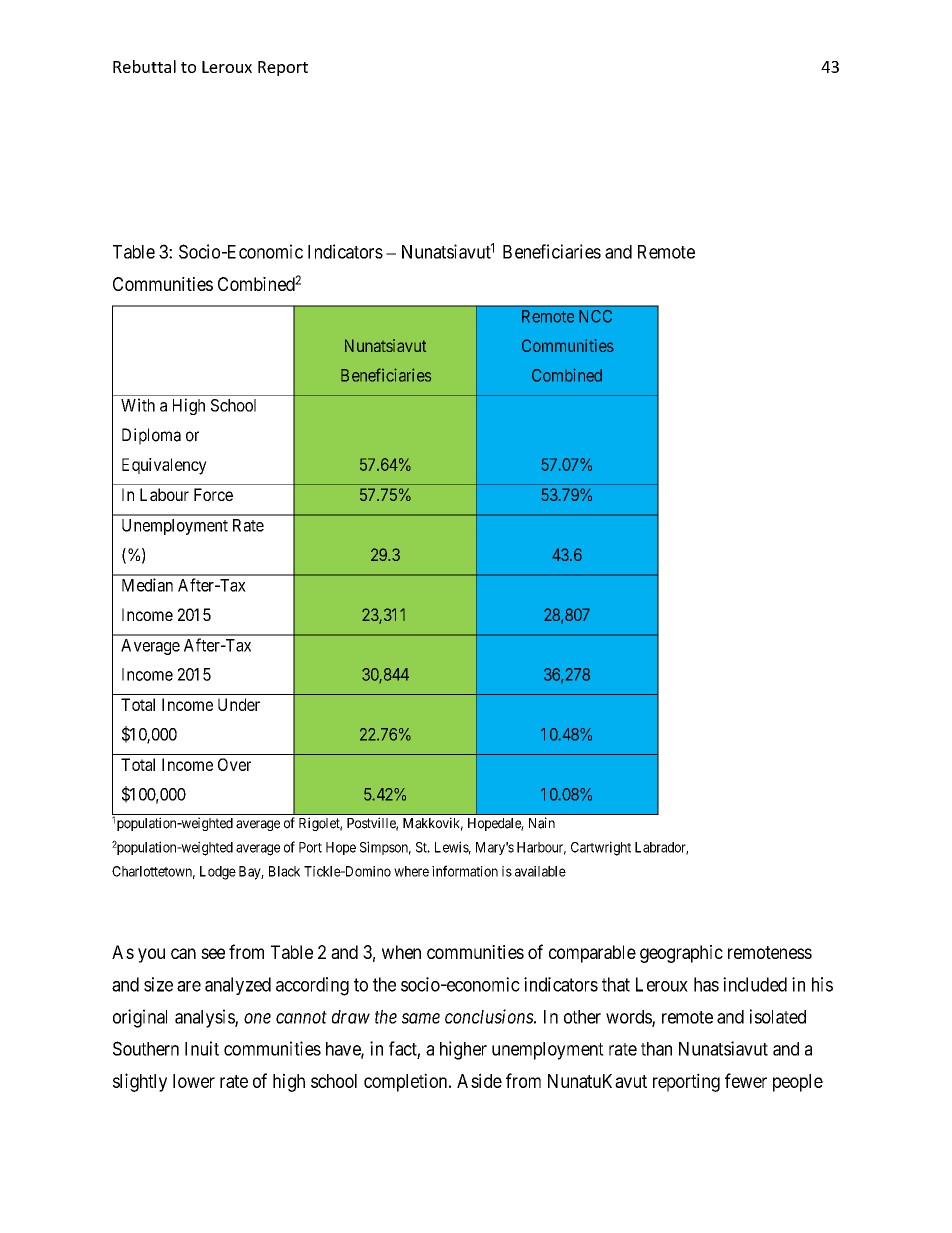 This screenshot has height=1233, width=952. What do you see at coordinates (541, 848) in the screenshot?
I see `Harbour` at bounding box center [541, 848].
